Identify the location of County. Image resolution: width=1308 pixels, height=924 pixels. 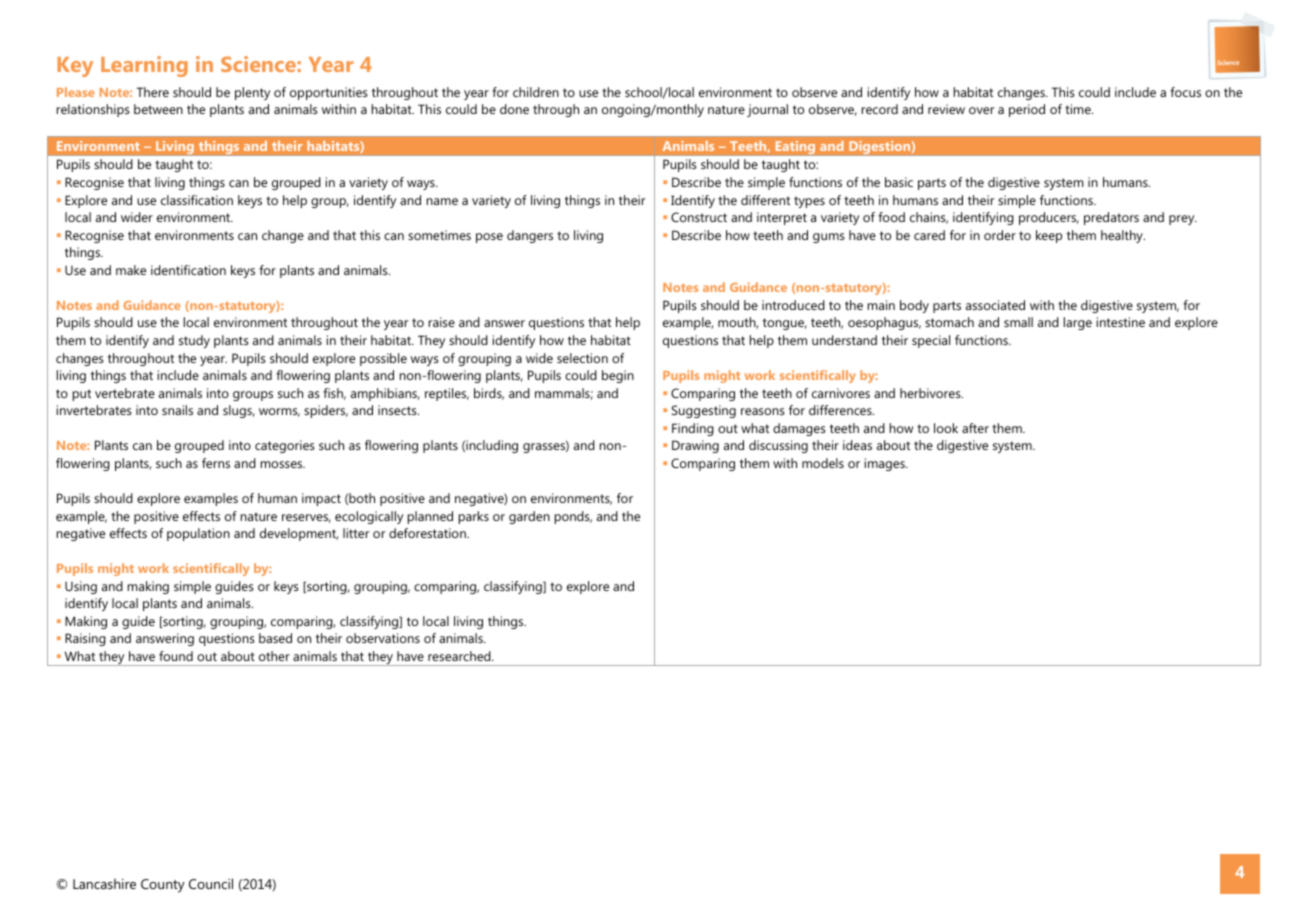
(163, 886).
